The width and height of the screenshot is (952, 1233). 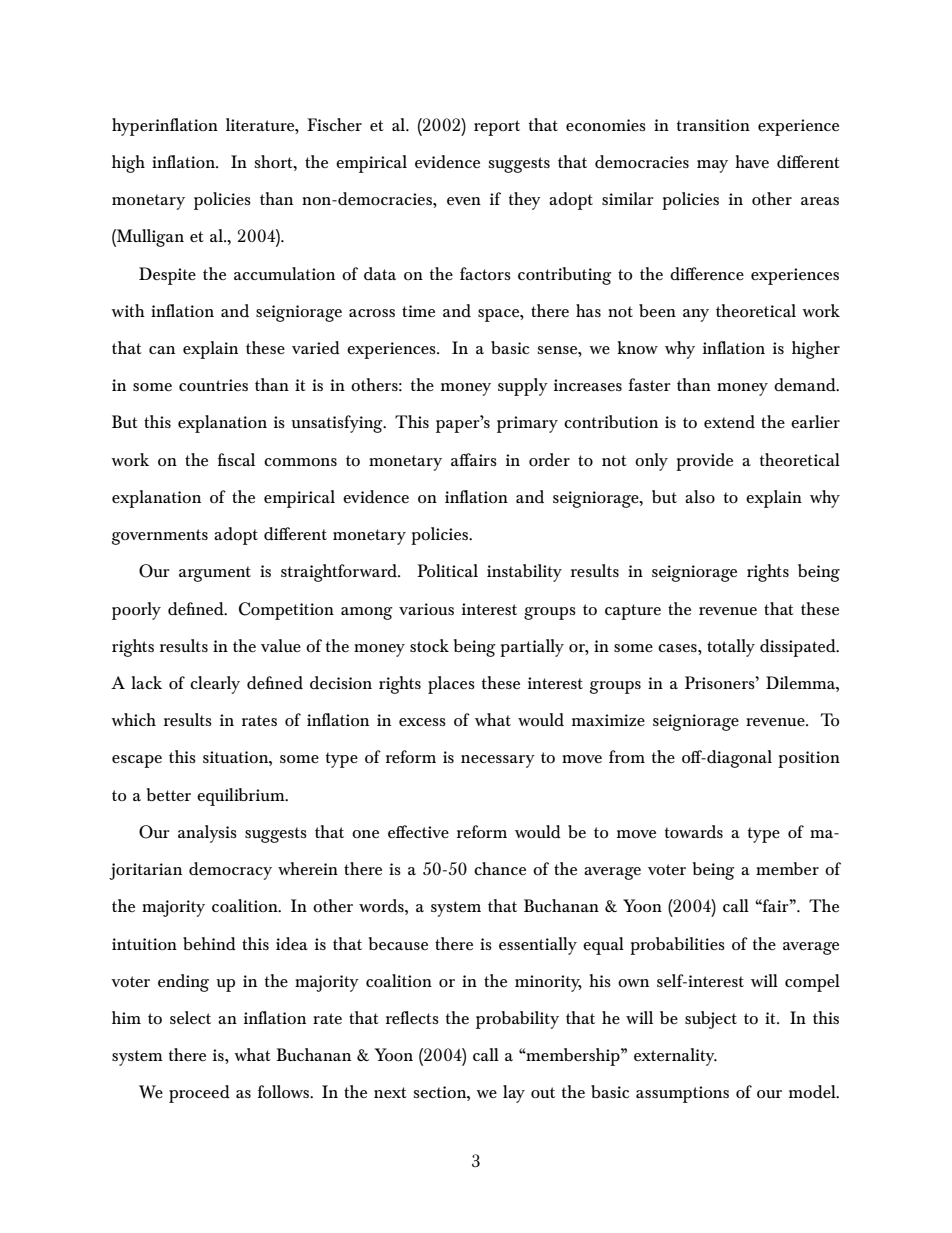 I want to click on lay, so click(x=514, y=1094).
